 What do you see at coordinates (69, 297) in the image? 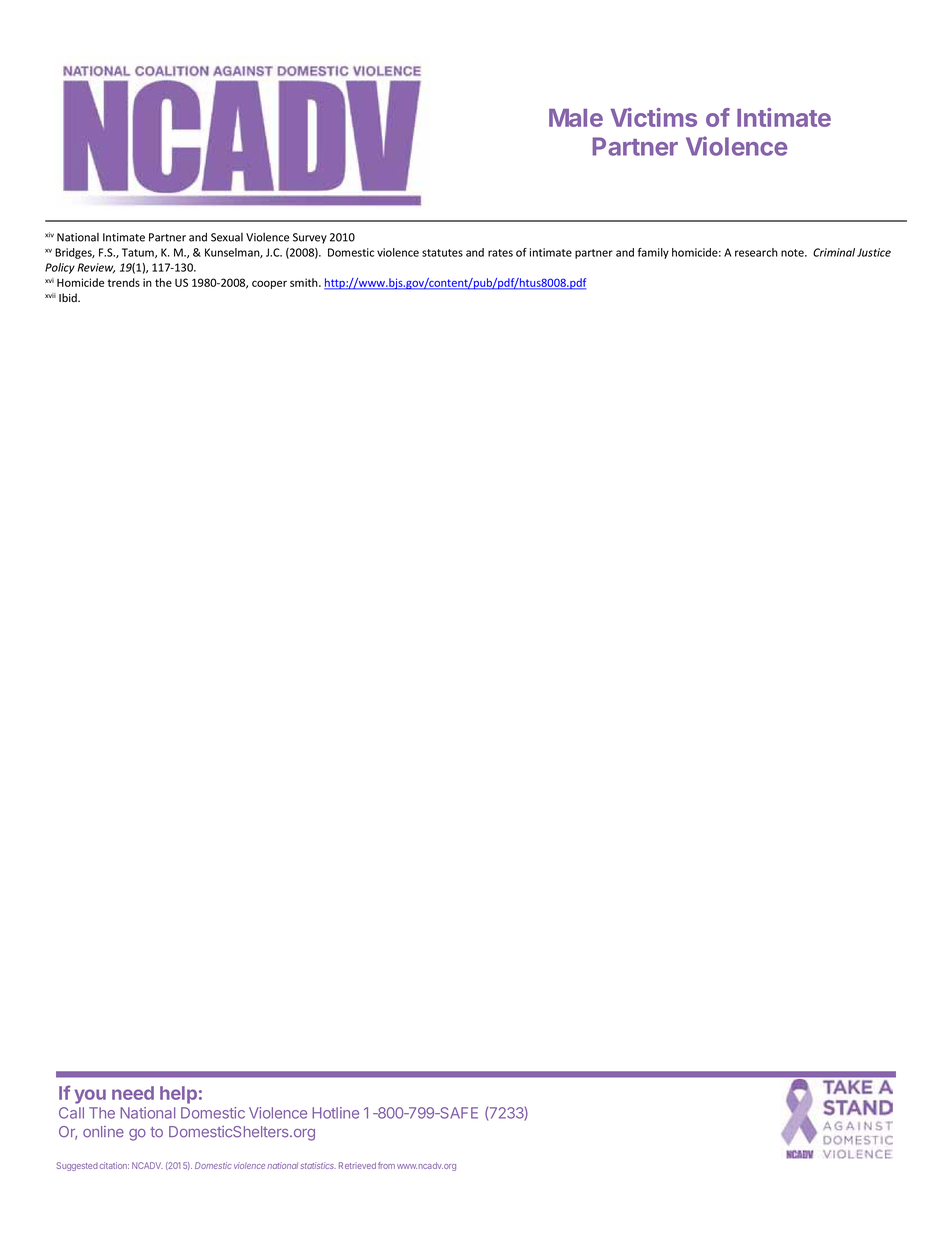
I see `Ibid` at bounding box center [69, 297].
